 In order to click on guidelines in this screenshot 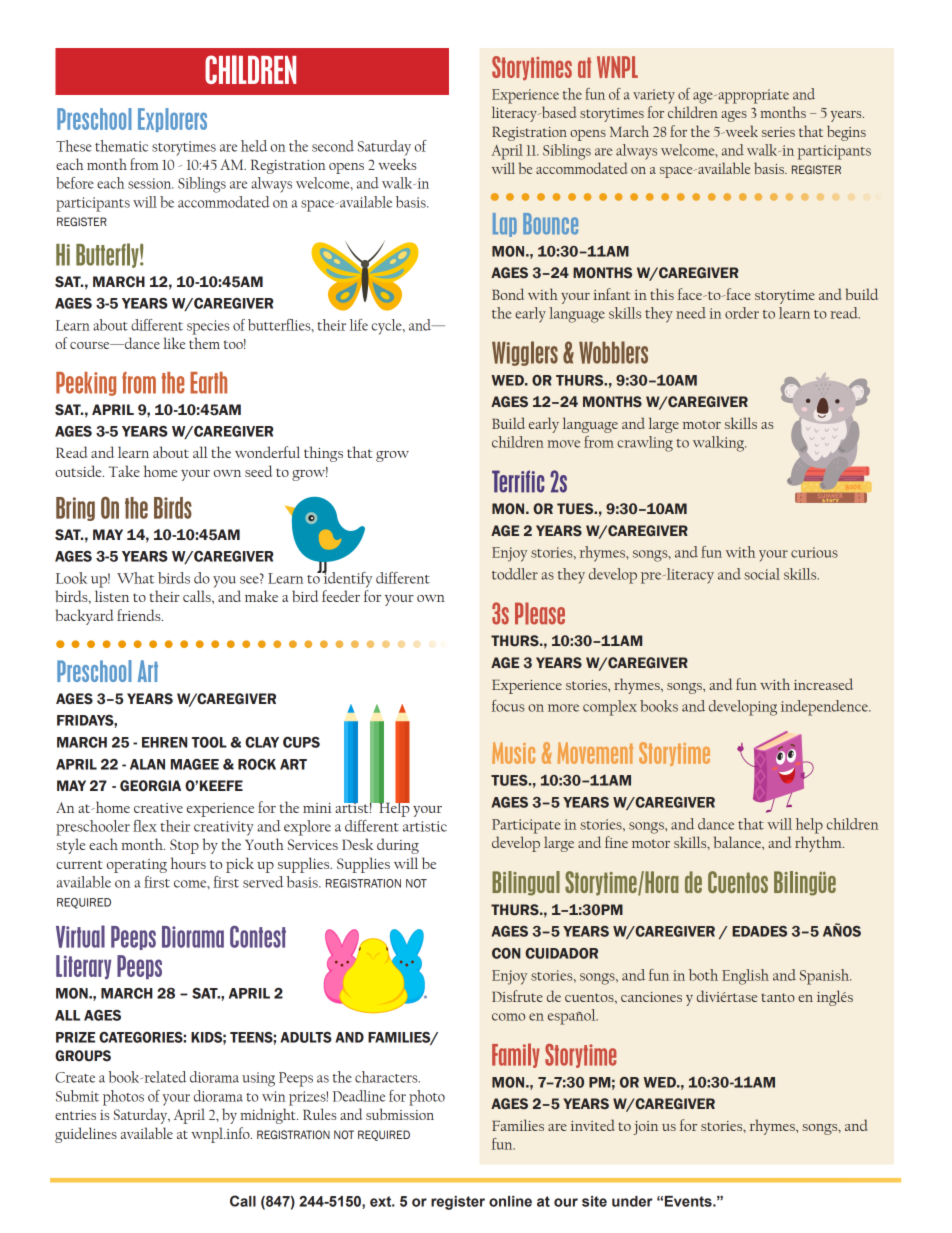, I will do `click(86, 1135)`.
